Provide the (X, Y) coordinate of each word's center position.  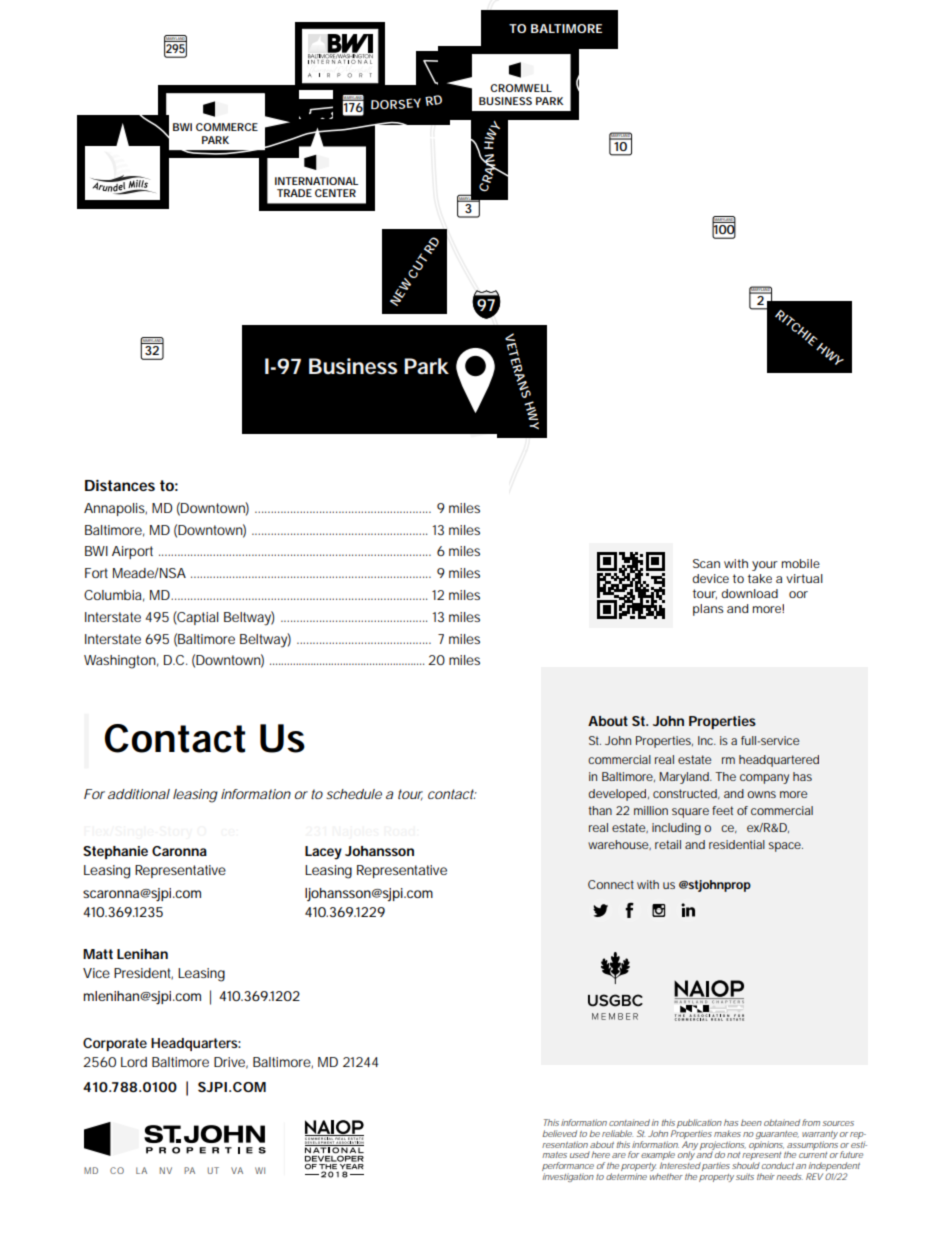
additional (139, 794)
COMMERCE (227, 127)
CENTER (335, 193)
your (765, 566)
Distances (120, 485)
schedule (354, 794)
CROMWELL (521, 88)
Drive (231, 1063)
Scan (706, 563)
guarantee (777, 1135)
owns (761, 794)
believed (559, 1133)
